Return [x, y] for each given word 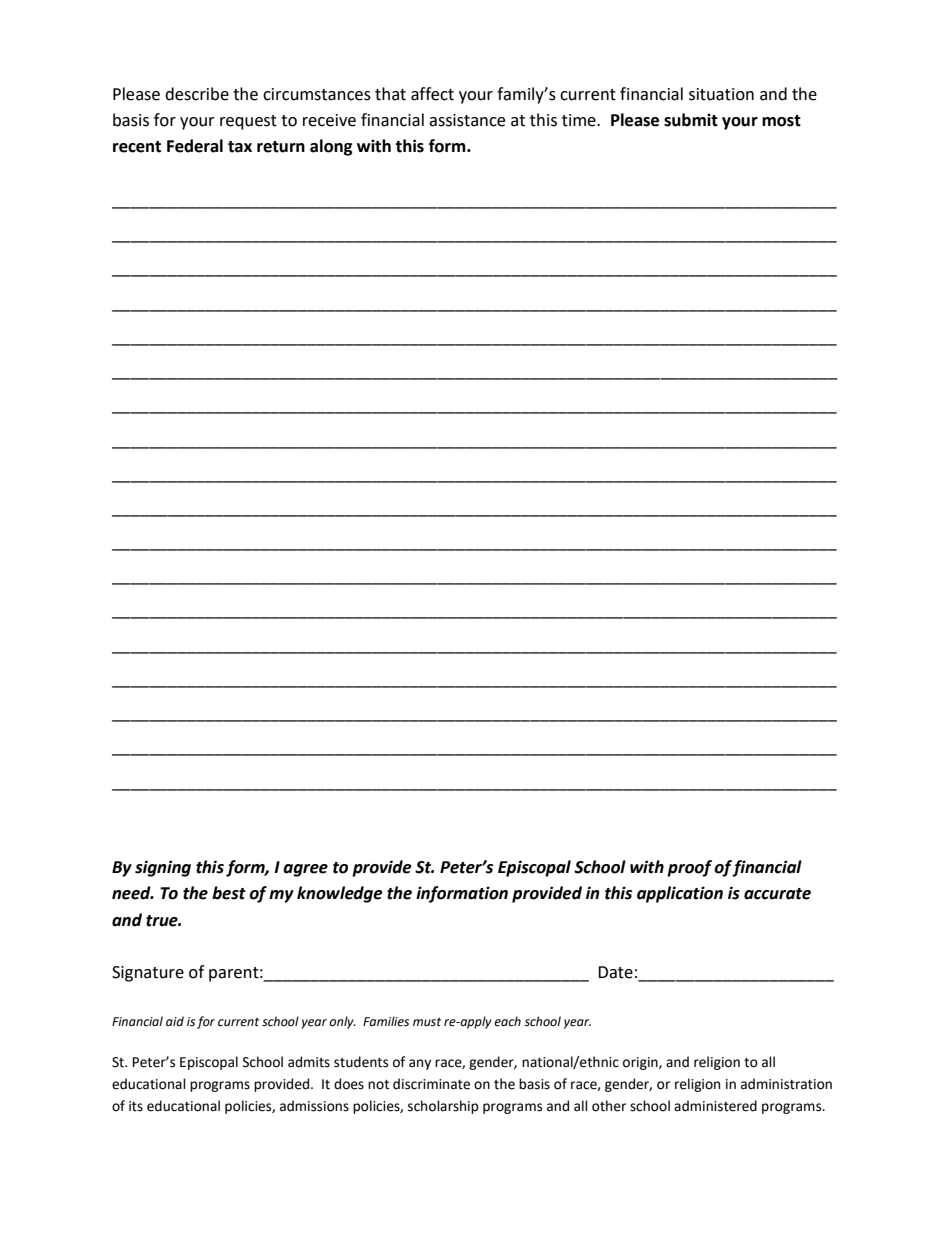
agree [305, 870]
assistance [467, 120]
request [248, 122]
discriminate [431, 1084]
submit [691, 120]
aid [175, 1021]
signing [163, 868]
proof [689, 868]
